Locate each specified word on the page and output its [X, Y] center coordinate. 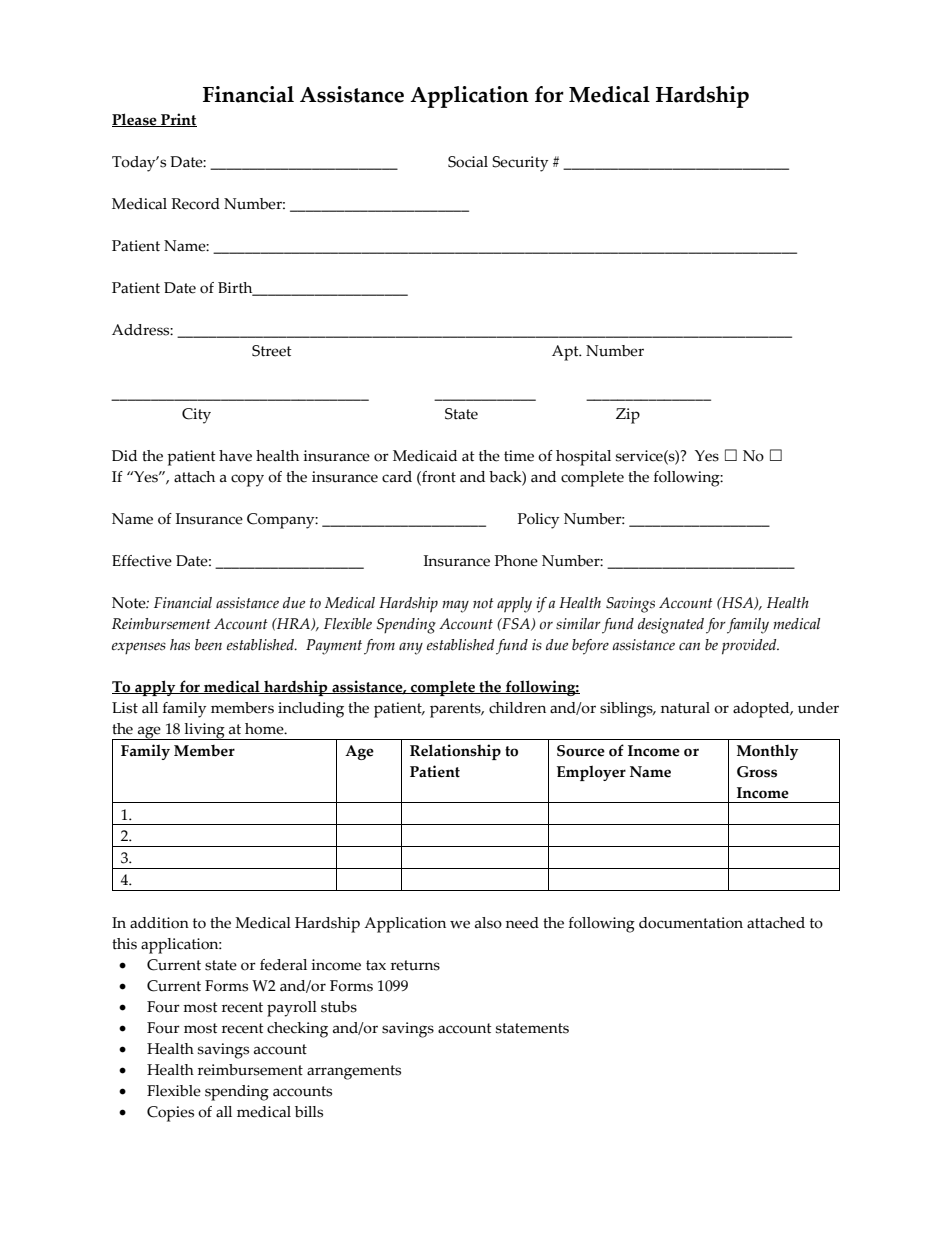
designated [671, 626]
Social [468, 162]
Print [178, 120]
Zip [628, 416]
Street [272, 351]
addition [159, 923]
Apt [566, 353]
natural [685, 708]
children [517, 708]
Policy [538, 521]
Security [520, 164]
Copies [170, 1114]
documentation [691, 923]
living [204, 731]
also [488, 923]
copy [247, 480]
